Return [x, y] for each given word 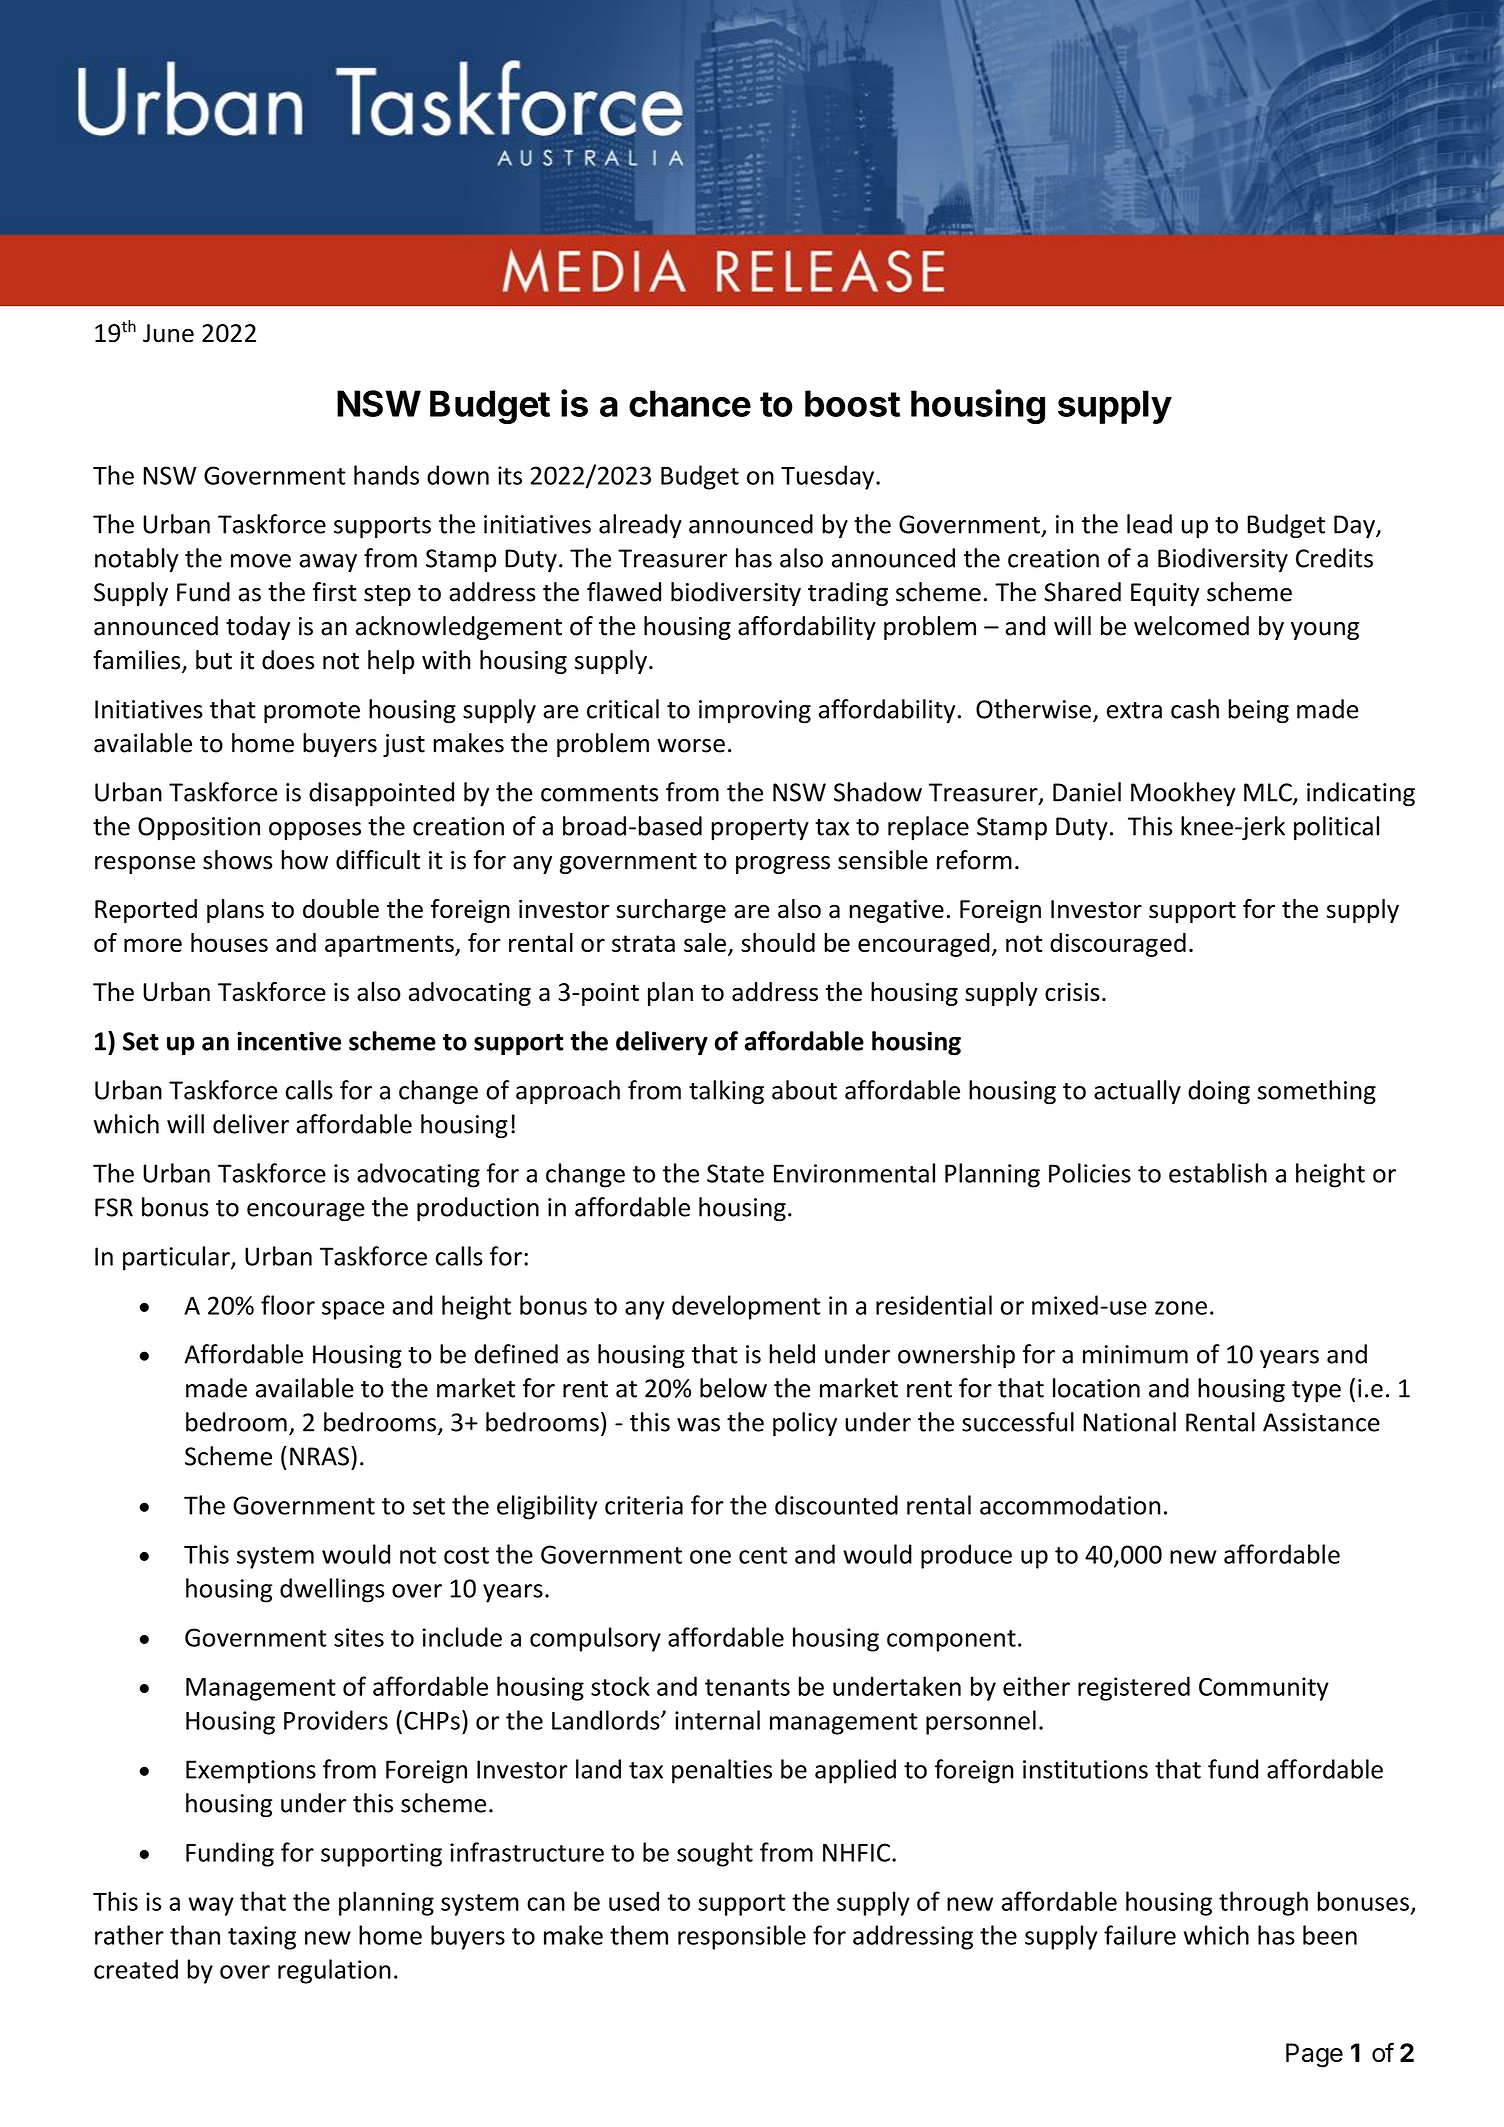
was [698, 1425]
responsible [742, 1937]
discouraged [1118, 945]
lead [1149, 524]
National [1129, 1422]
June [168, 333]
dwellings [332, 1590]
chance [690, 403]
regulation [334, 1971]
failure [1140, 1935]
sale [705, 942]
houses [229, 942]
